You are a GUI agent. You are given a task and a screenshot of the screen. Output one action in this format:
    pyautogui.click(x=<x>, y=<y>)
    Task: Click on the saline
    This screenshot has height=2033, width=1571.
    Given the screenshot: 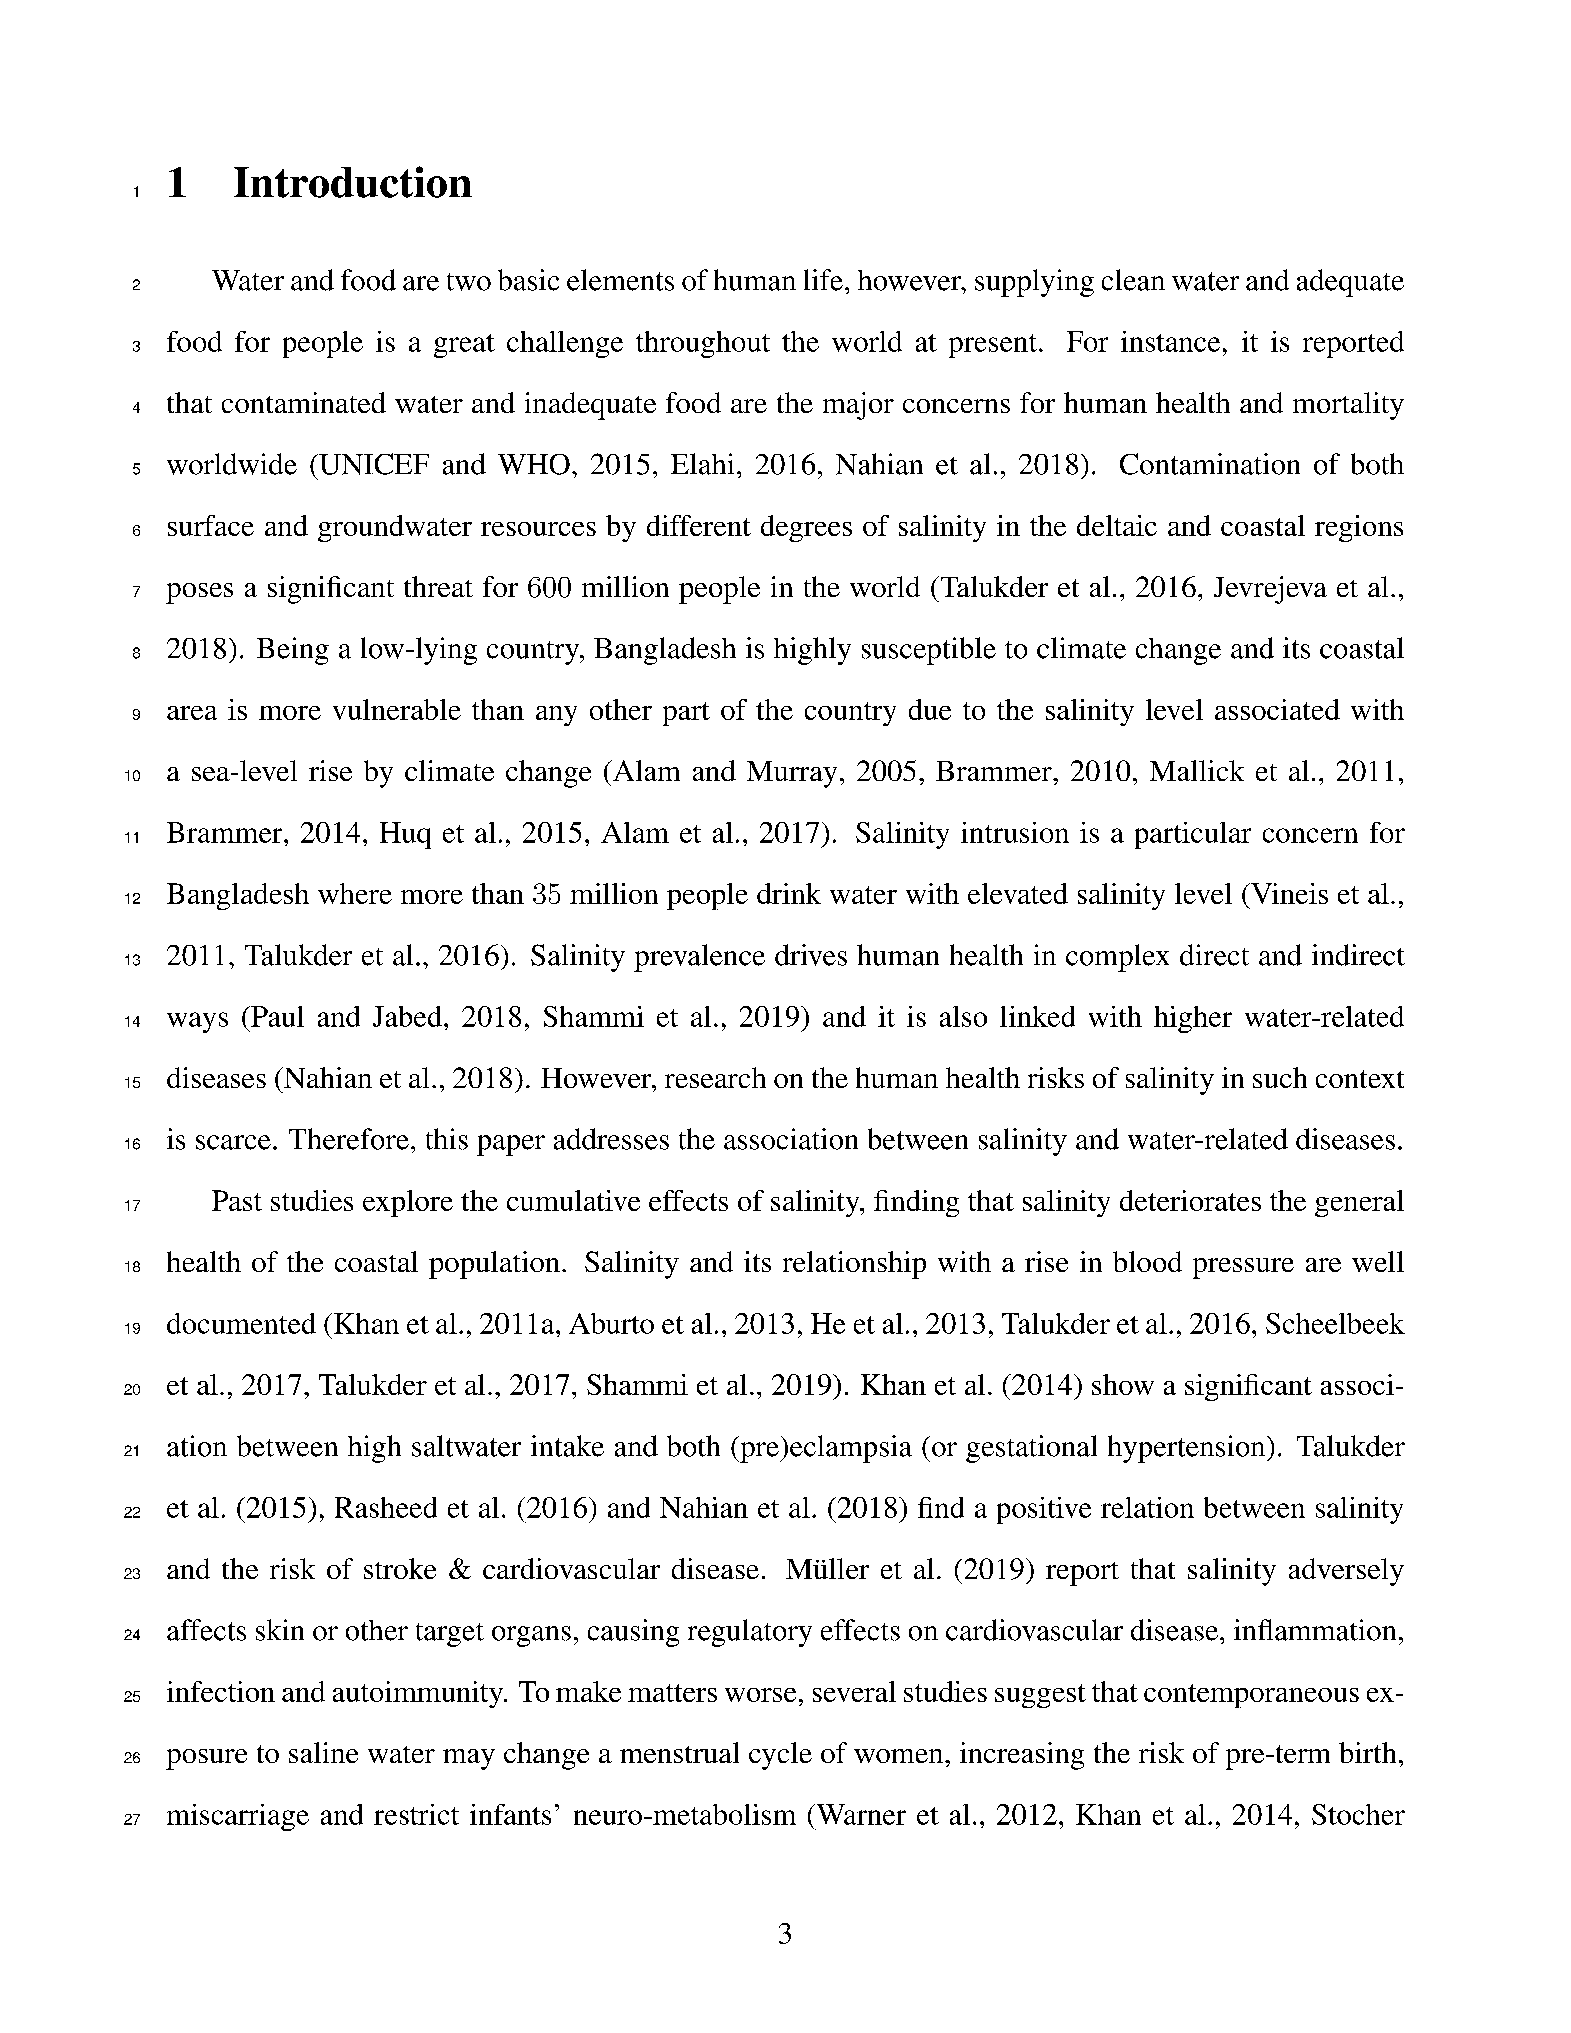 What is the action you would take?
    pyautogui.click(x=323, y=1752)
